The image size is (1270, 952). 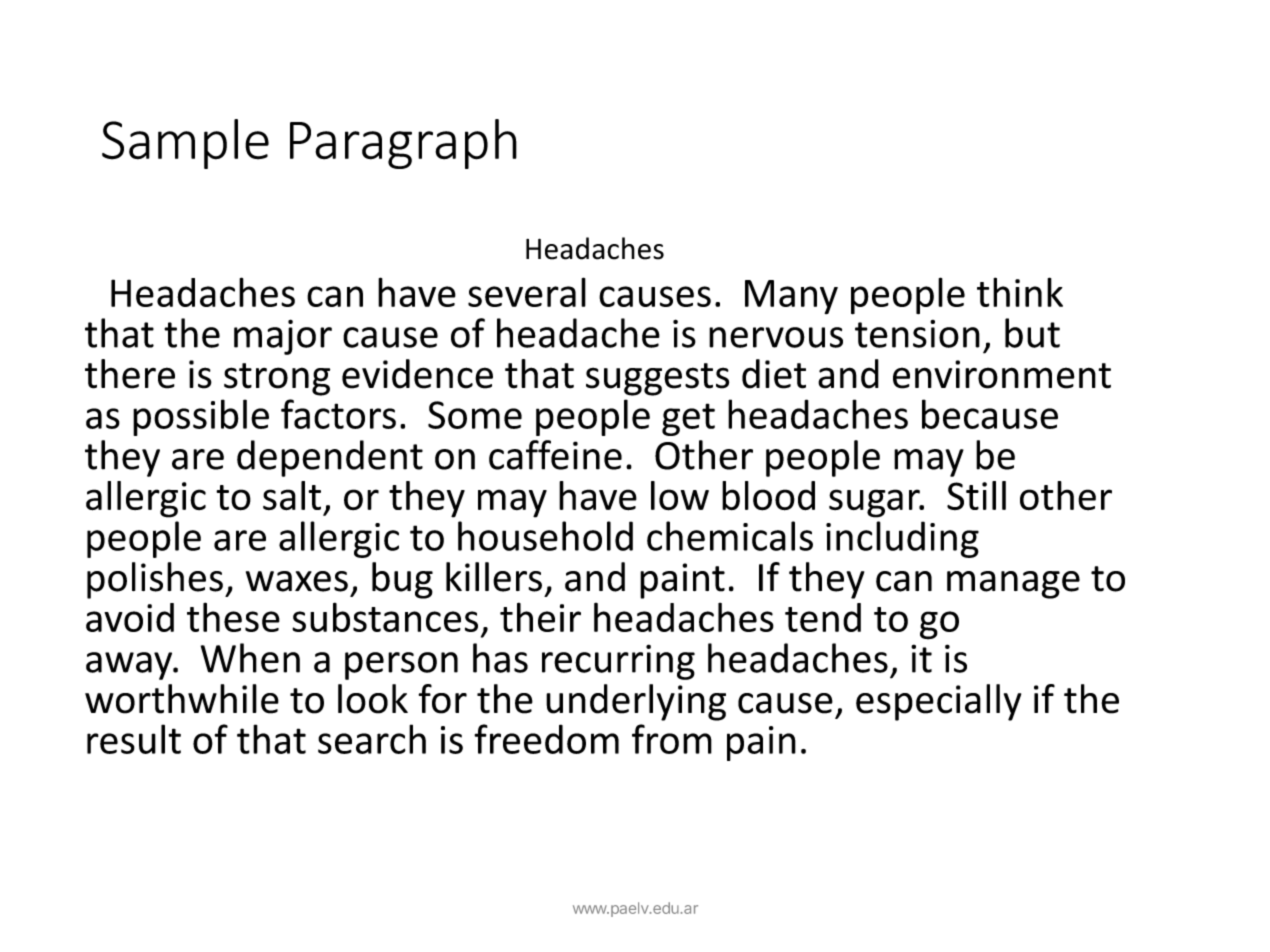 What do you see at coordinates (182, 699) in the image?
I see `worthwhile` at bounding box center [182, 699].
